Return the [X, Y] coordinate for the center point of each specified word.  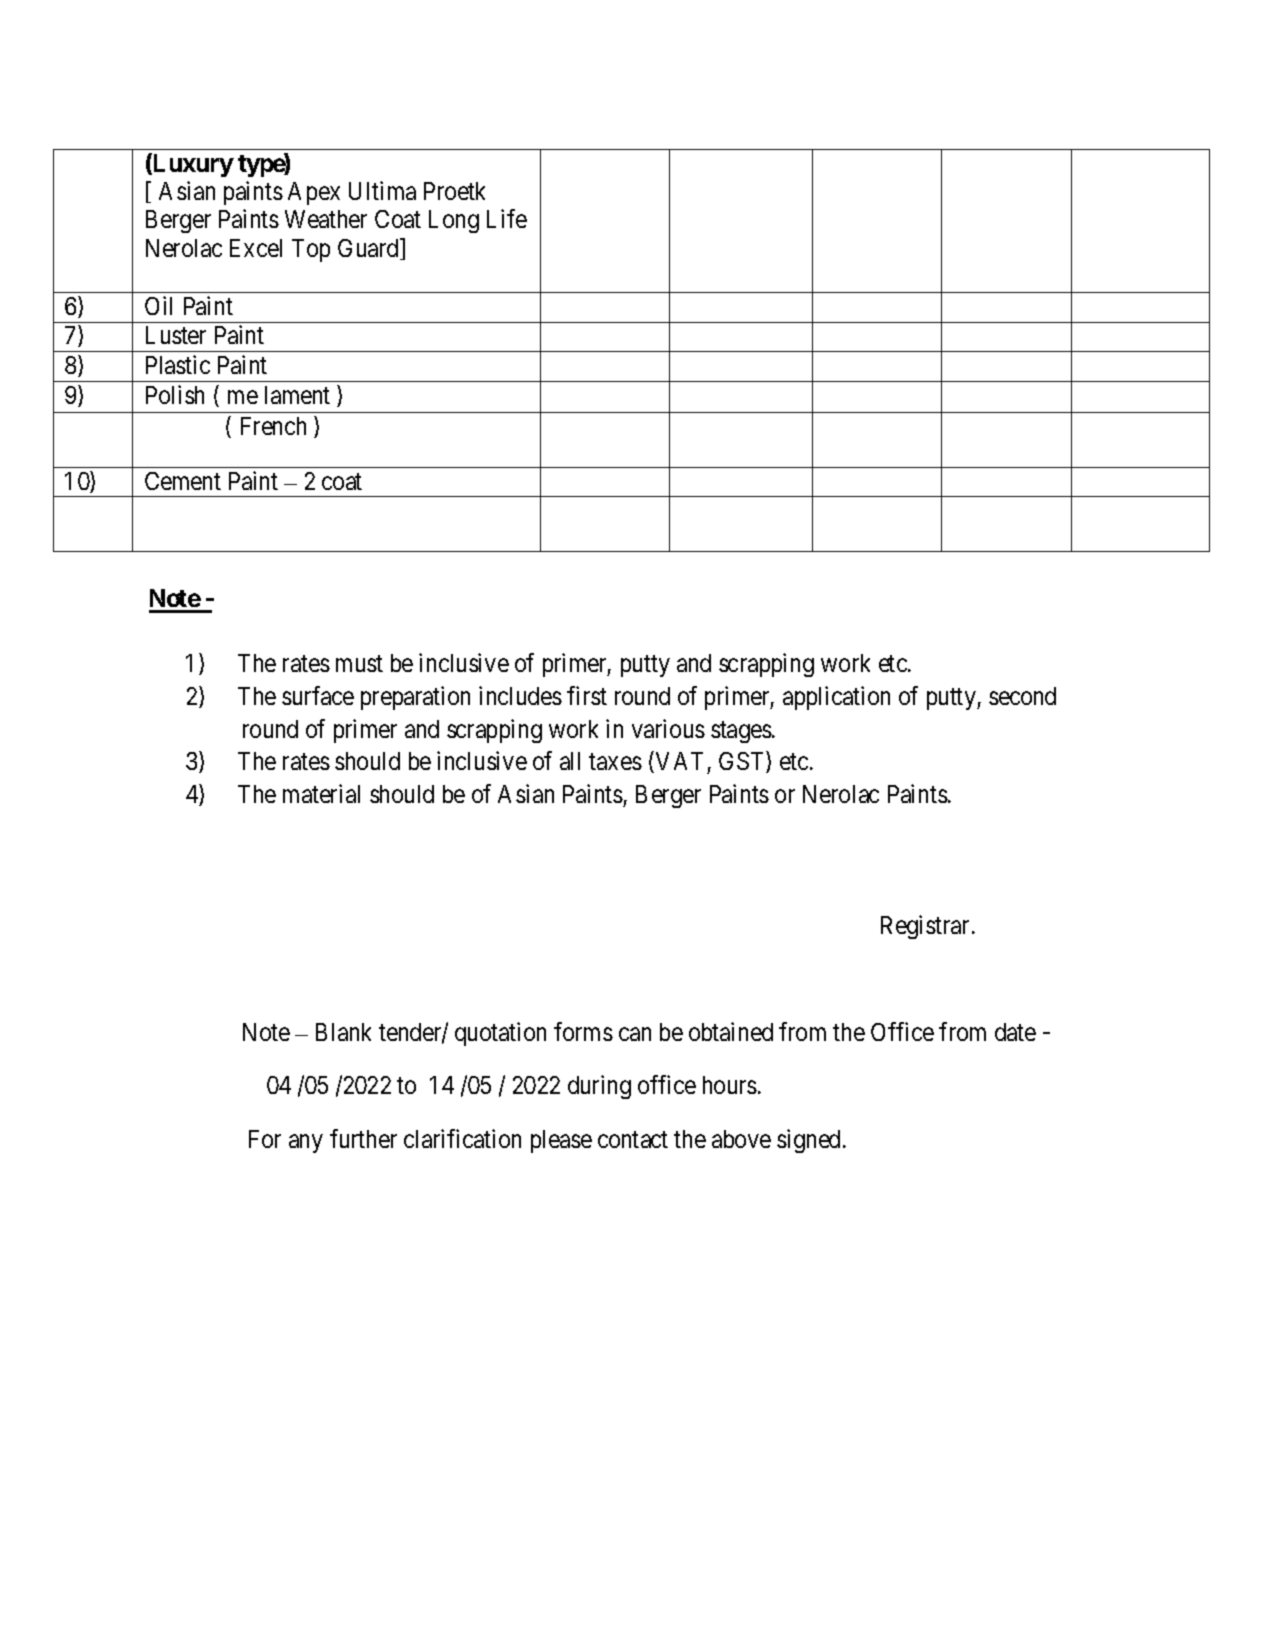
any [306, 1143]
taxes [615, 762]
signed [810, 1141]
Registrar [925, 927]
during [599, 1087]
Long [454, 221]
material [321, 793]
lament [297, 395]
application [836, 698]
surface [318, 695]
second [1022, 696]
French [273, 426]
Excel [256, 248]
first [587, 695]
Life [507, 219]
